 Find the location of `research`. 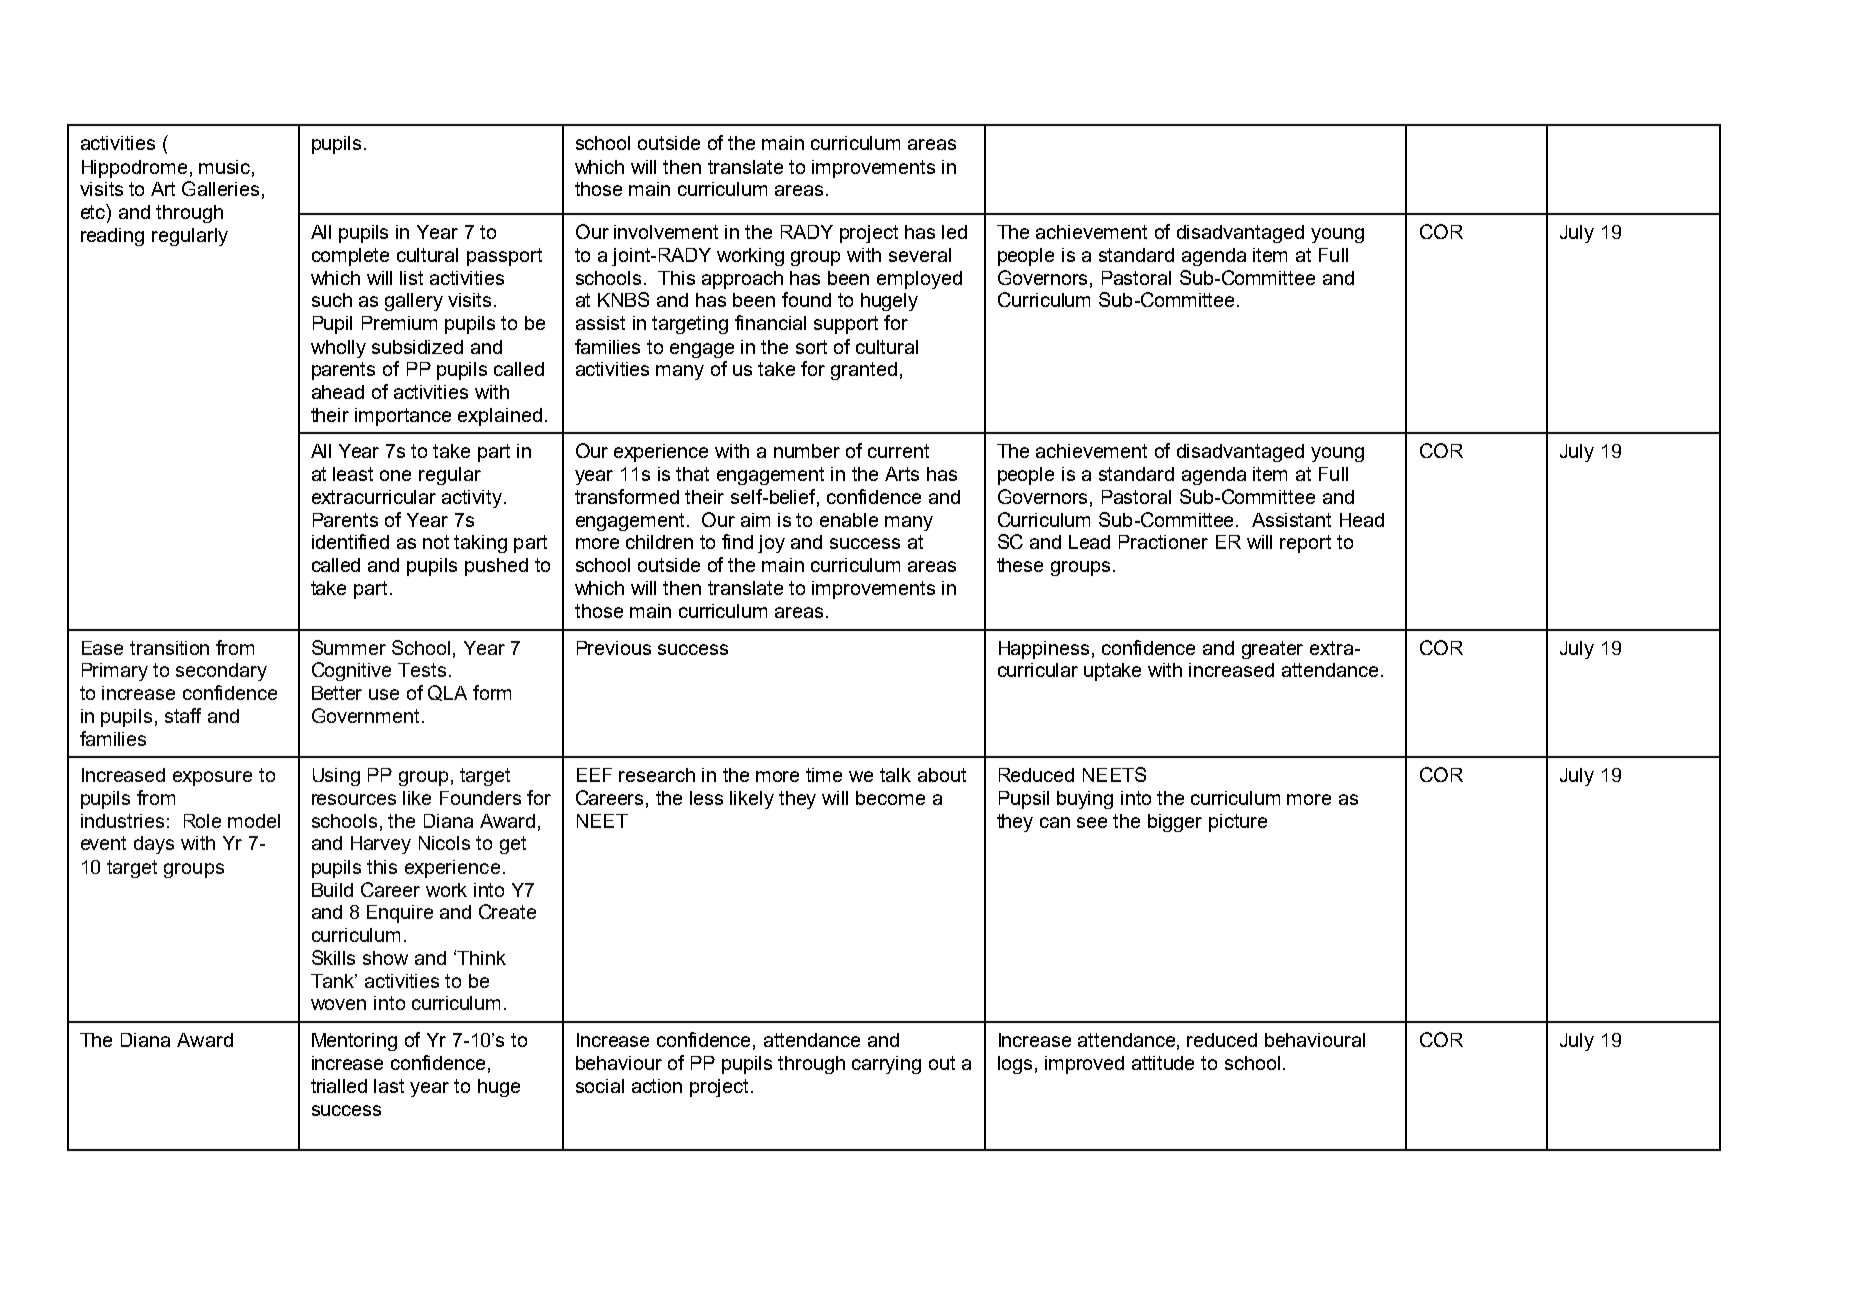

research is located at coordinates (657, 775).
